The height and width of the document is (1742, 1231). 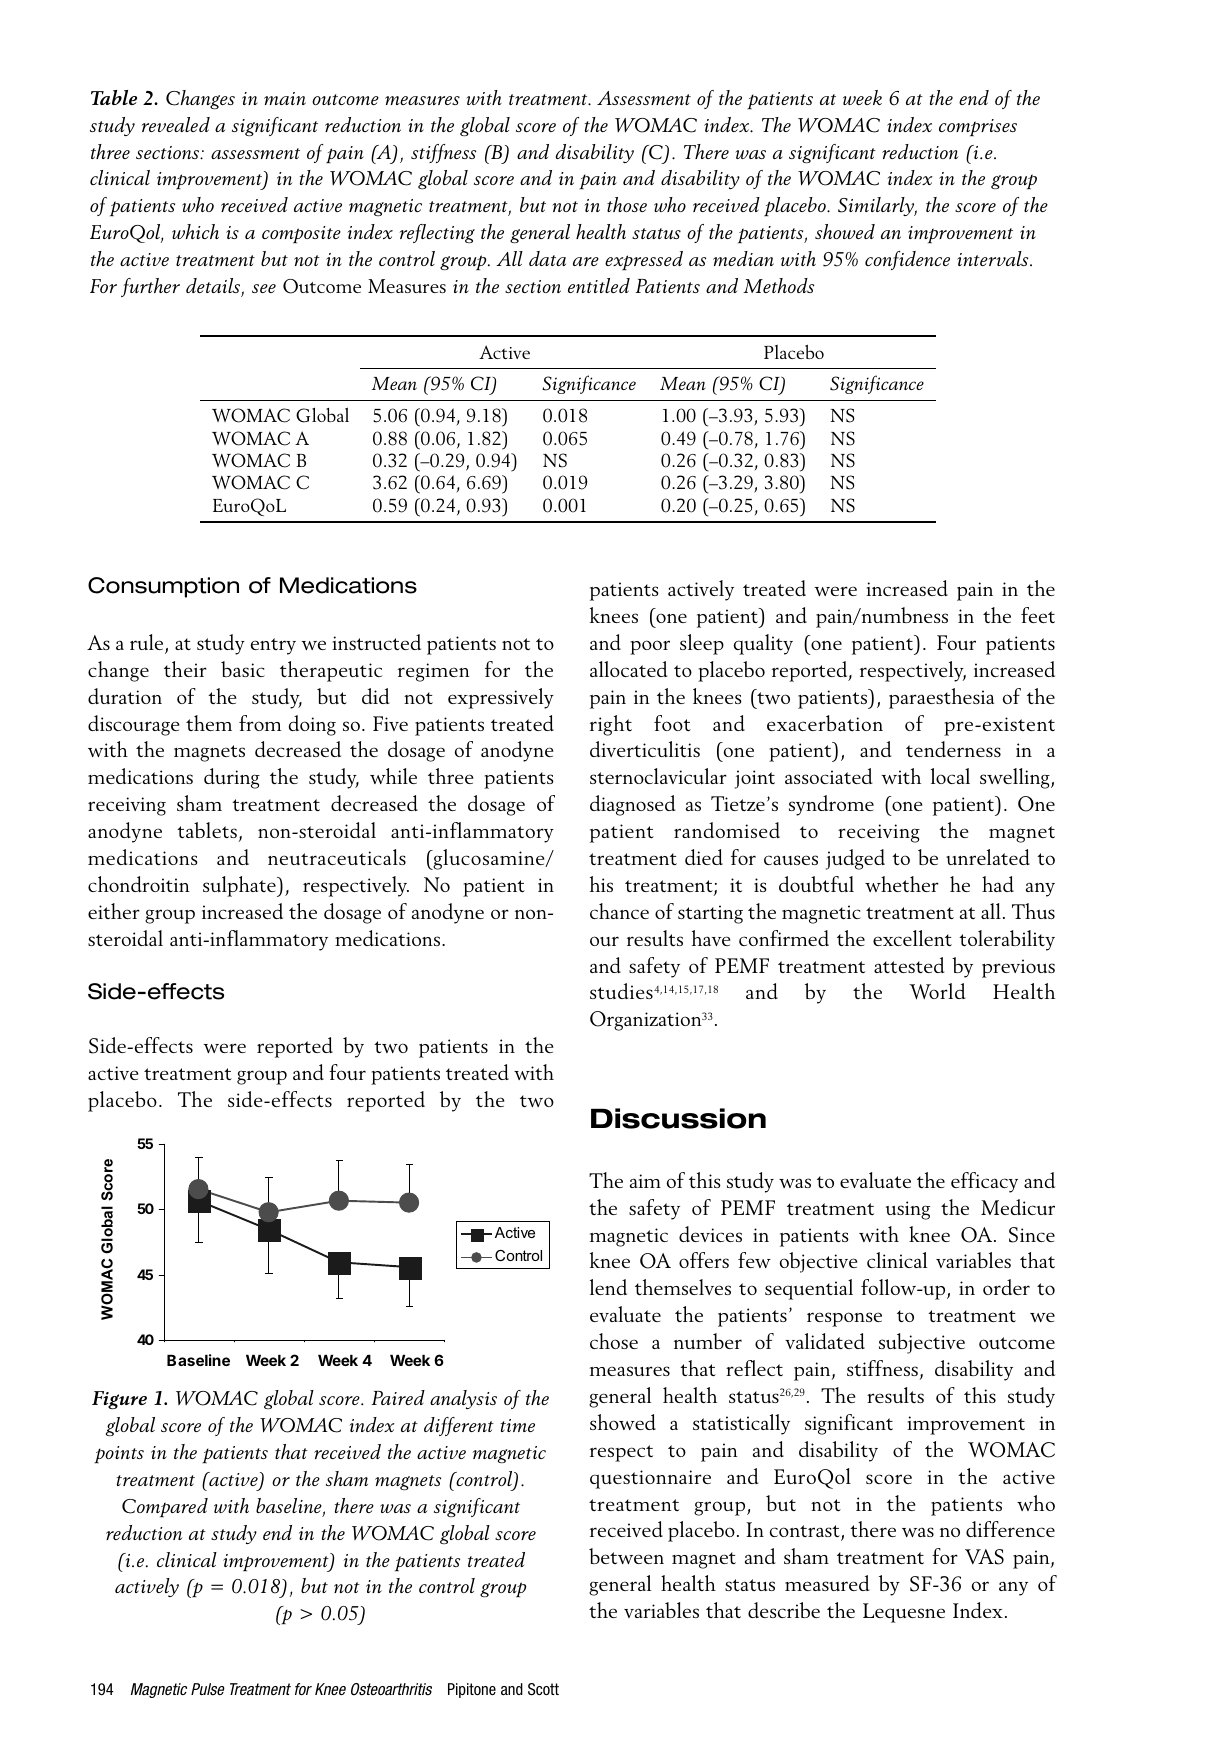 What do you see at coordinates (240, 886) in the document?
I see `sulphate` at bounding box center [240, 886].
